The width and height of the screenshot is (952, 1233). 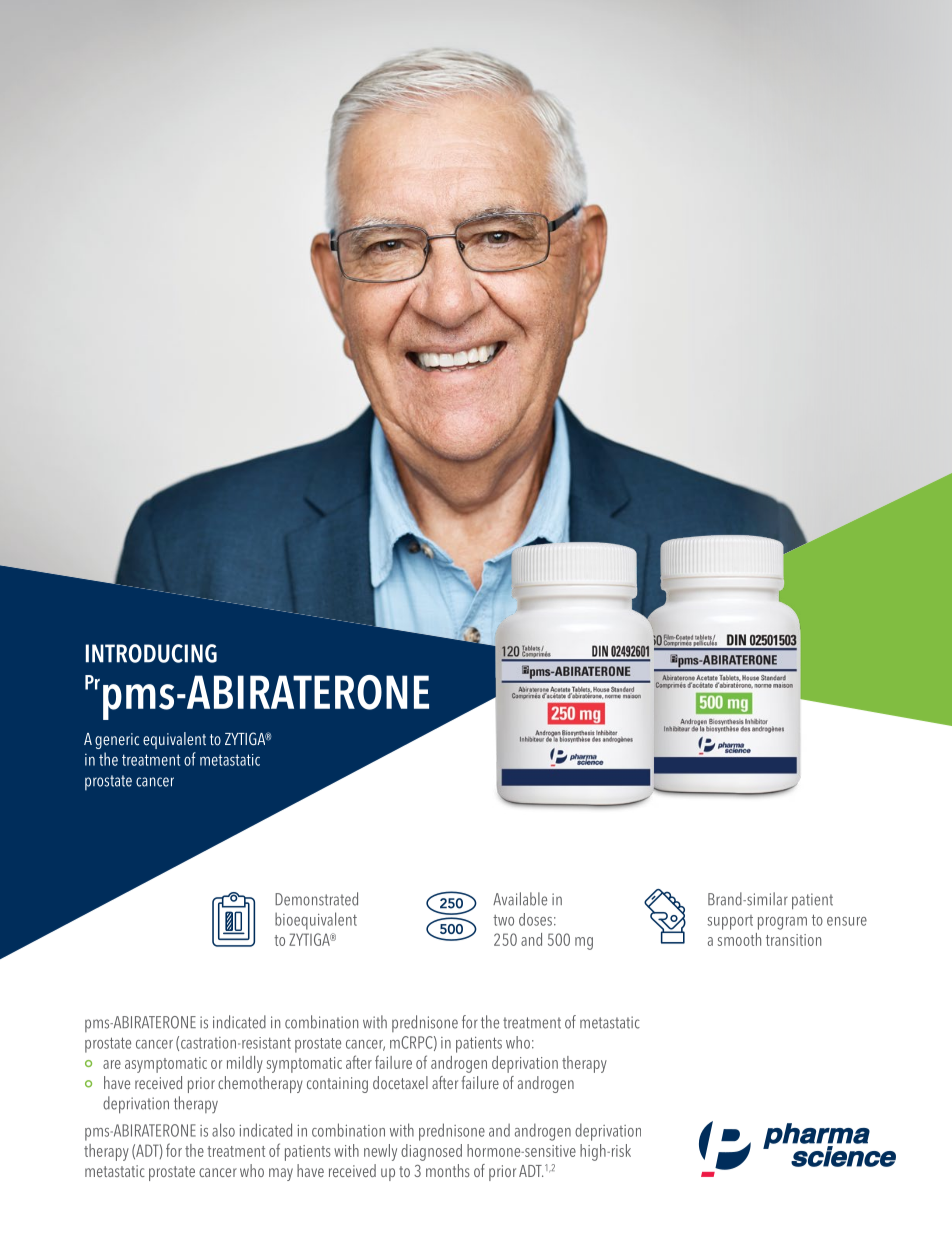 What do you see at coordinates (503, 920) in the screenshot?
I see `two` at bounding box center [503, 920].
